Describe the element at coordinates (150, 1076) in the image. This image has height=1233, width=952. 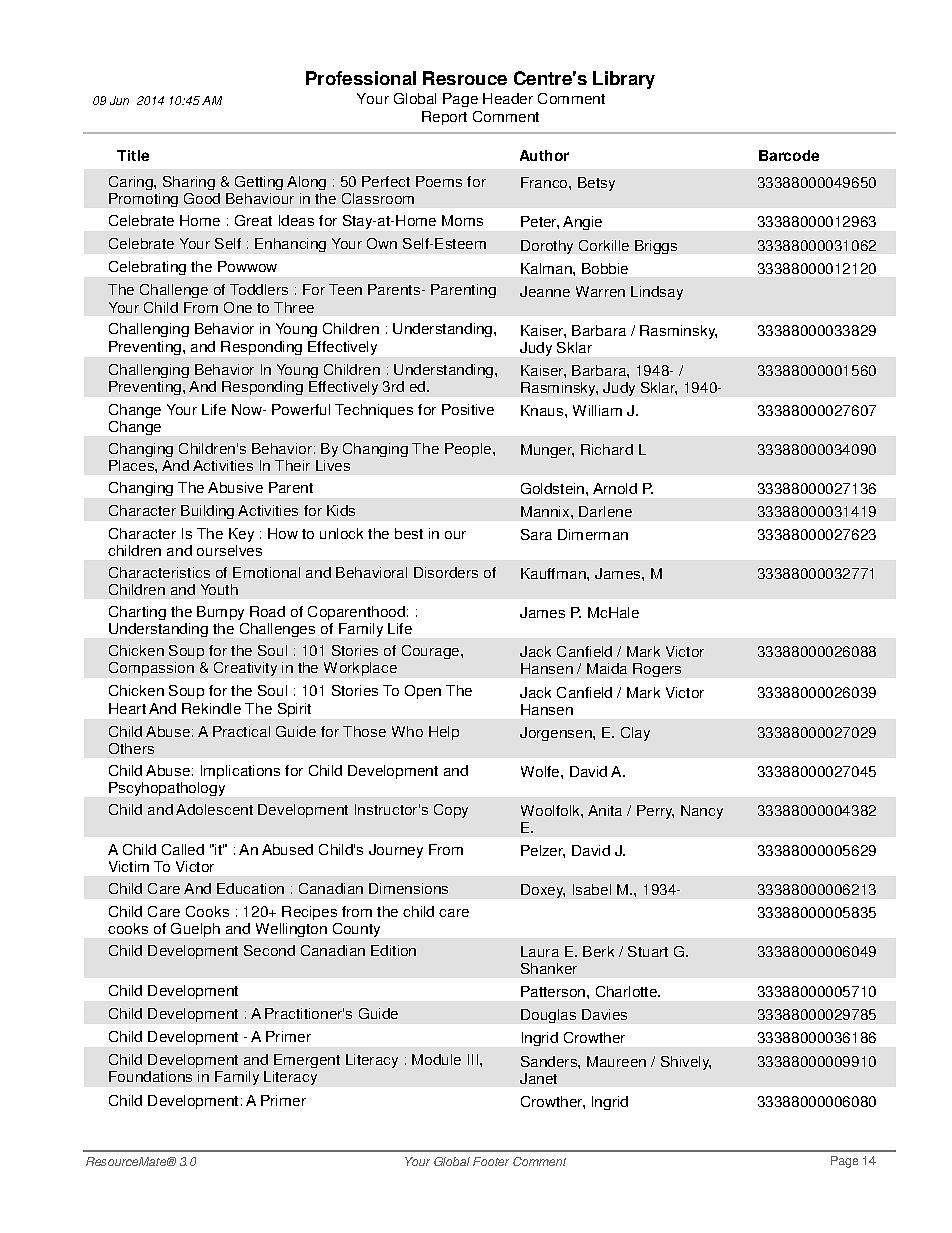
I see `Foundations` at that location.
